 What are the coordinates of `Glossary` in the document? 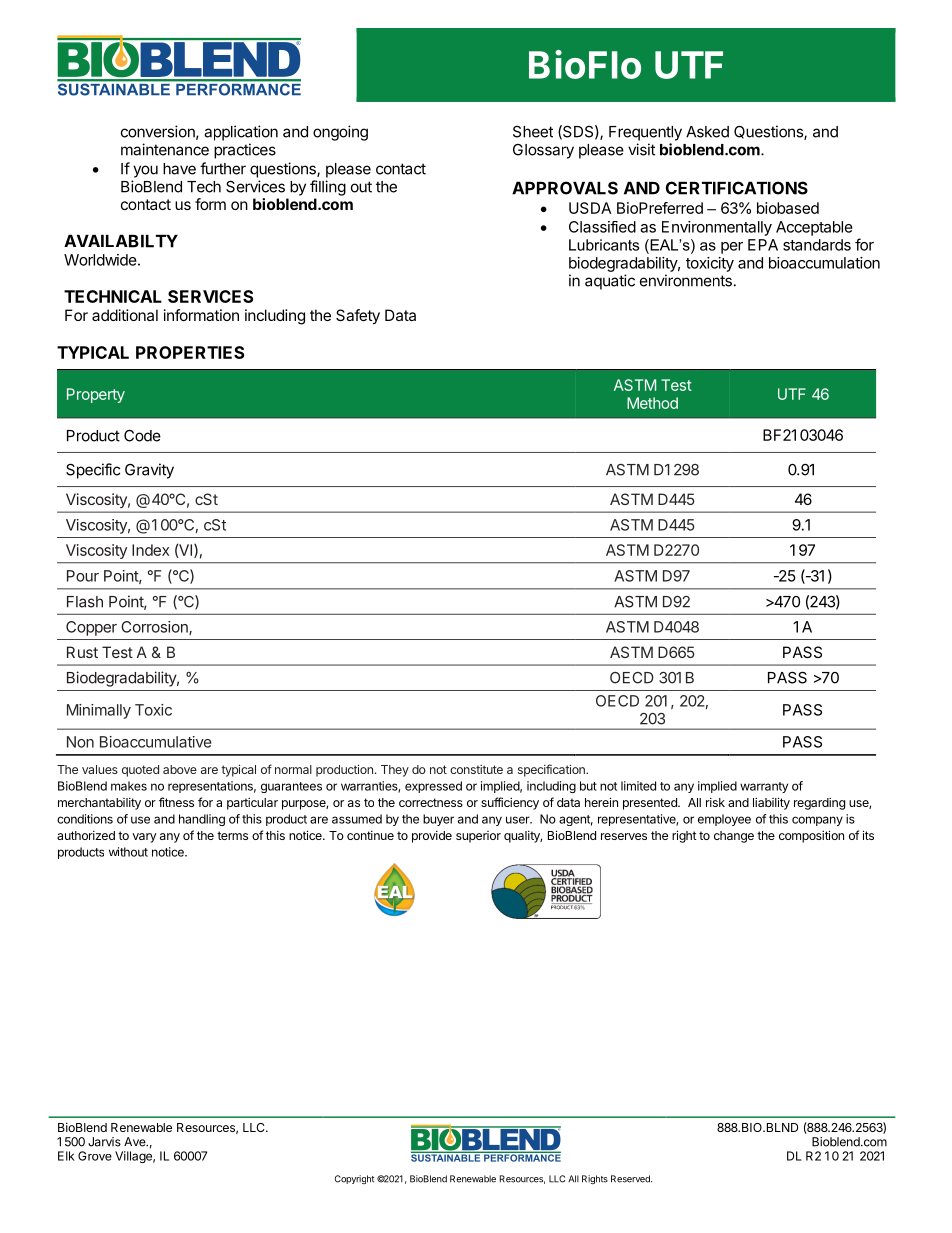 It's located at (543, 151).
